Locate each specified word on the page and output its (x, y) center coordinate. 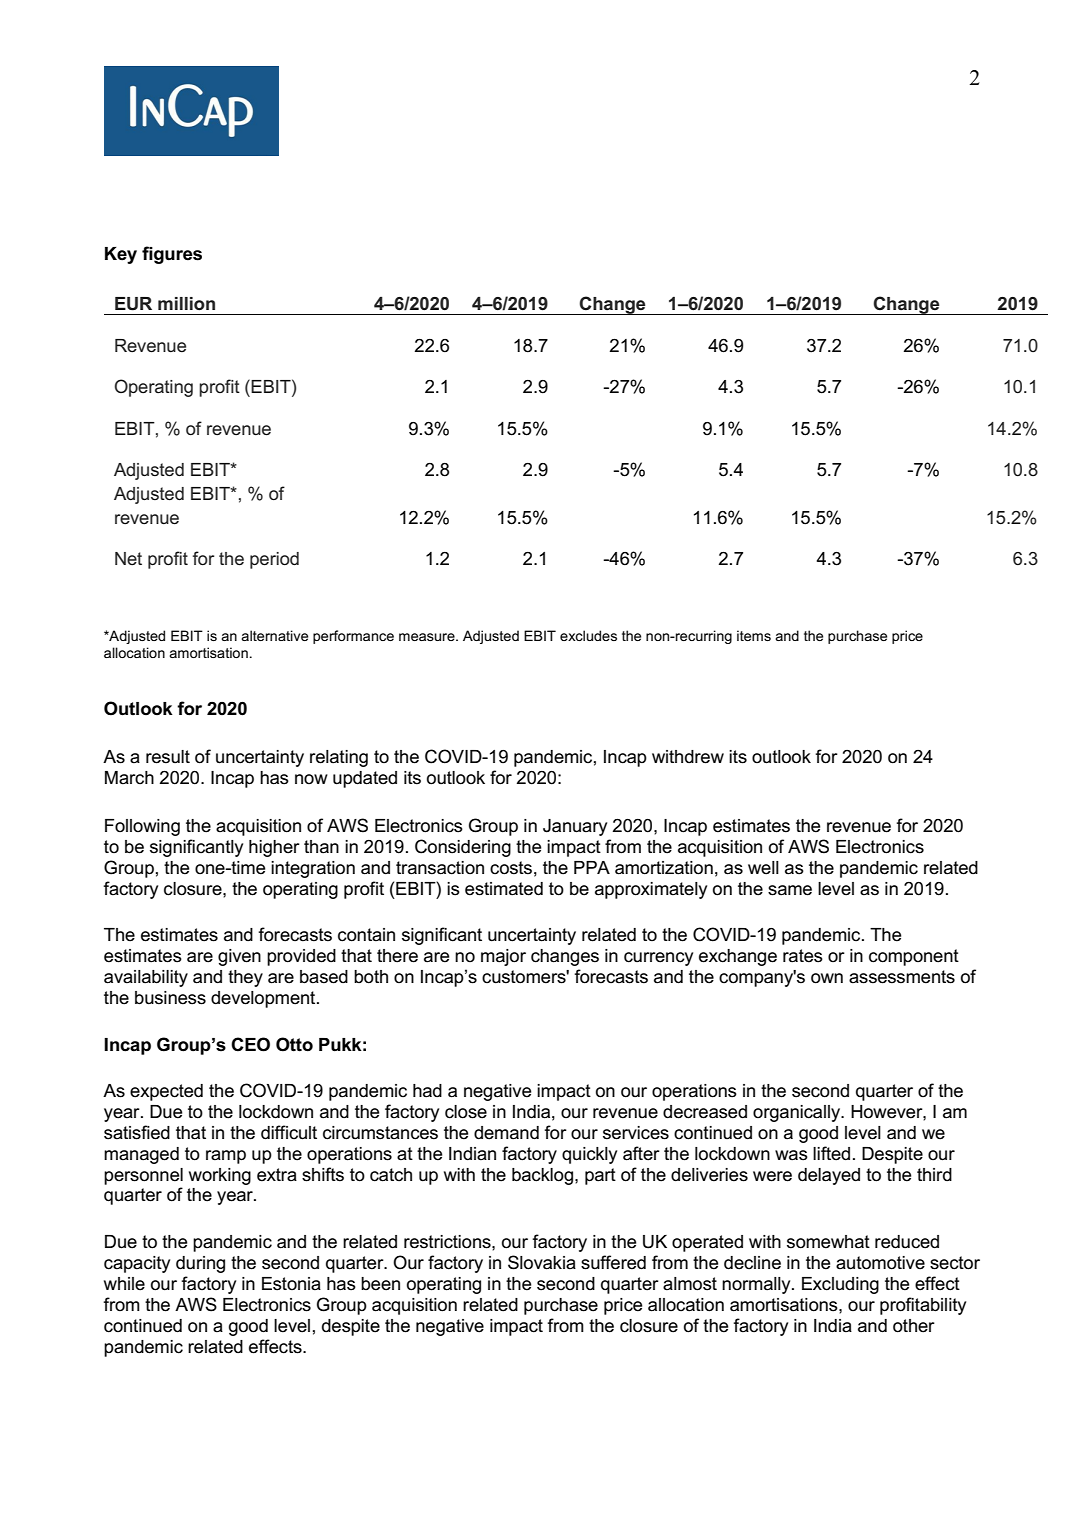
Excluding (840, 1285)
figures (172, 255)
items (754, 635)
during (200, 1264)
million (186, 303)
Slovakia (542, 1262)
